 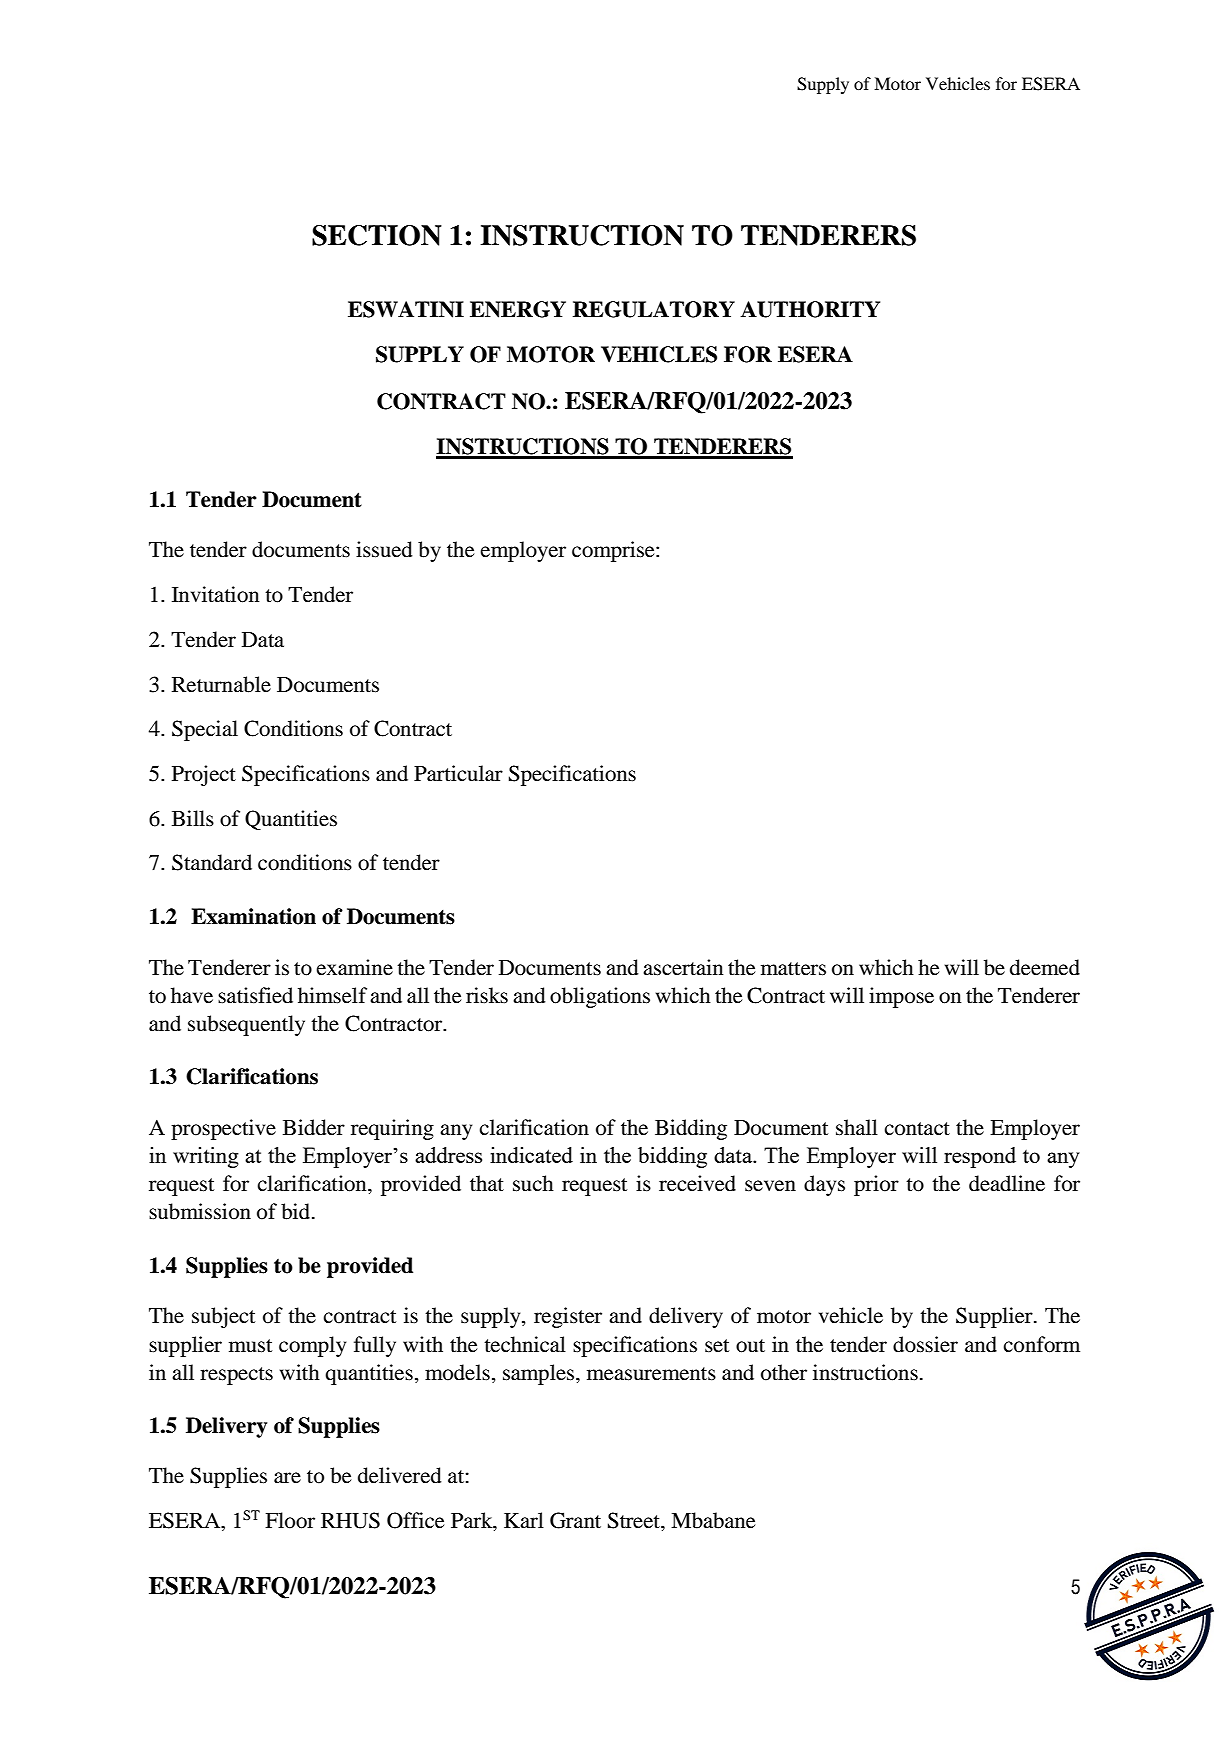 I want to click on dossier, so click(x=925, y=1344).
